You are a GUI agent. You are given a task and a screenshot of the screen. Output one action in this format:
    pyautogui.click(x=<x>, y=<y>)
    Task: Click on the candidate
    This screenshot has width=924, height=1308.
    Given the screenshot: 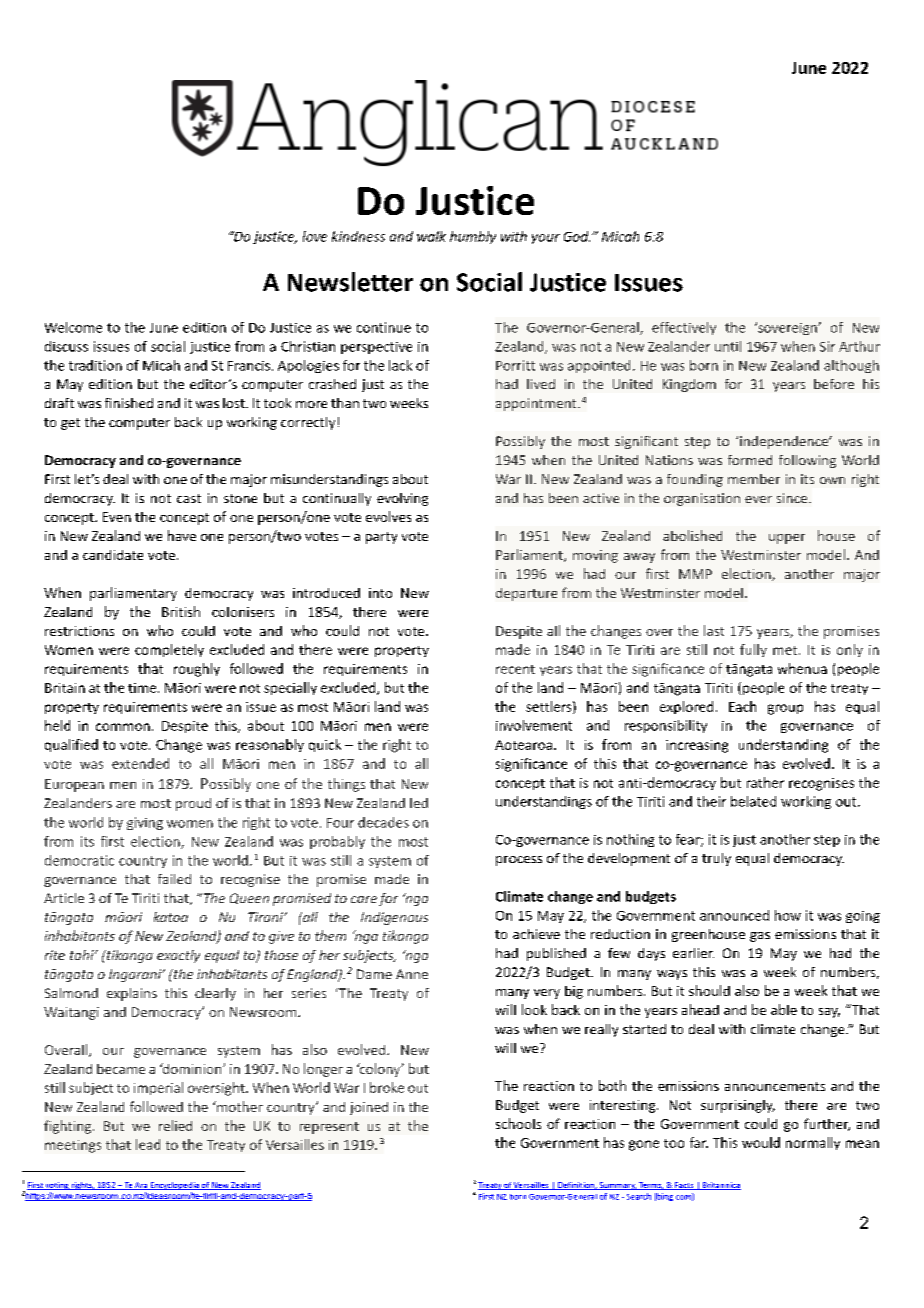 What is the action you would take?
    pyautogui.click(x=113, y=555)
